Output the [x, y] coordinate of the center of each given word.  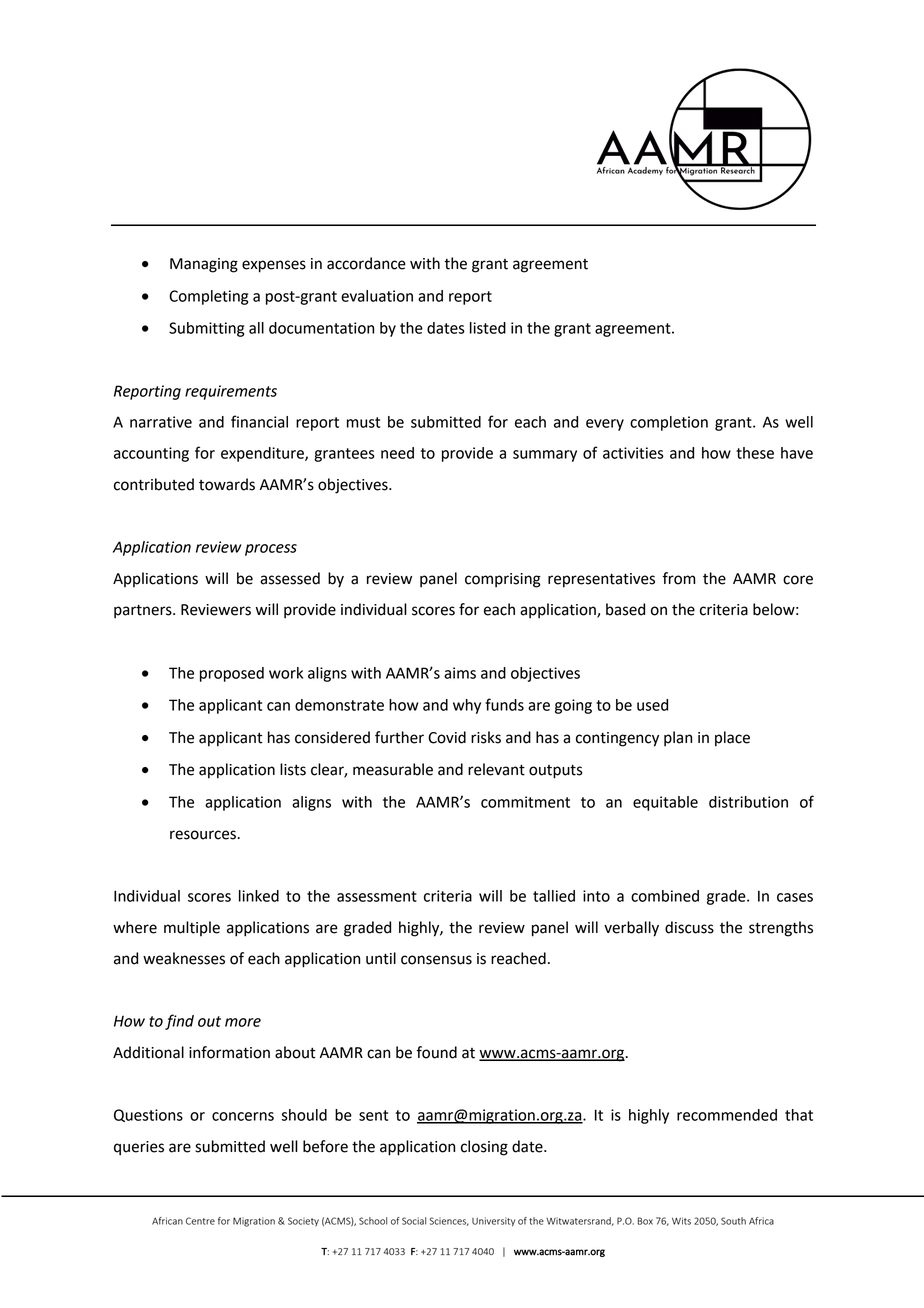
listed [488, 328]
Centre [200, 1221]
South [733, 1221]
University [493, 1222]
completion [669, 423]
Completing [208, 297]
